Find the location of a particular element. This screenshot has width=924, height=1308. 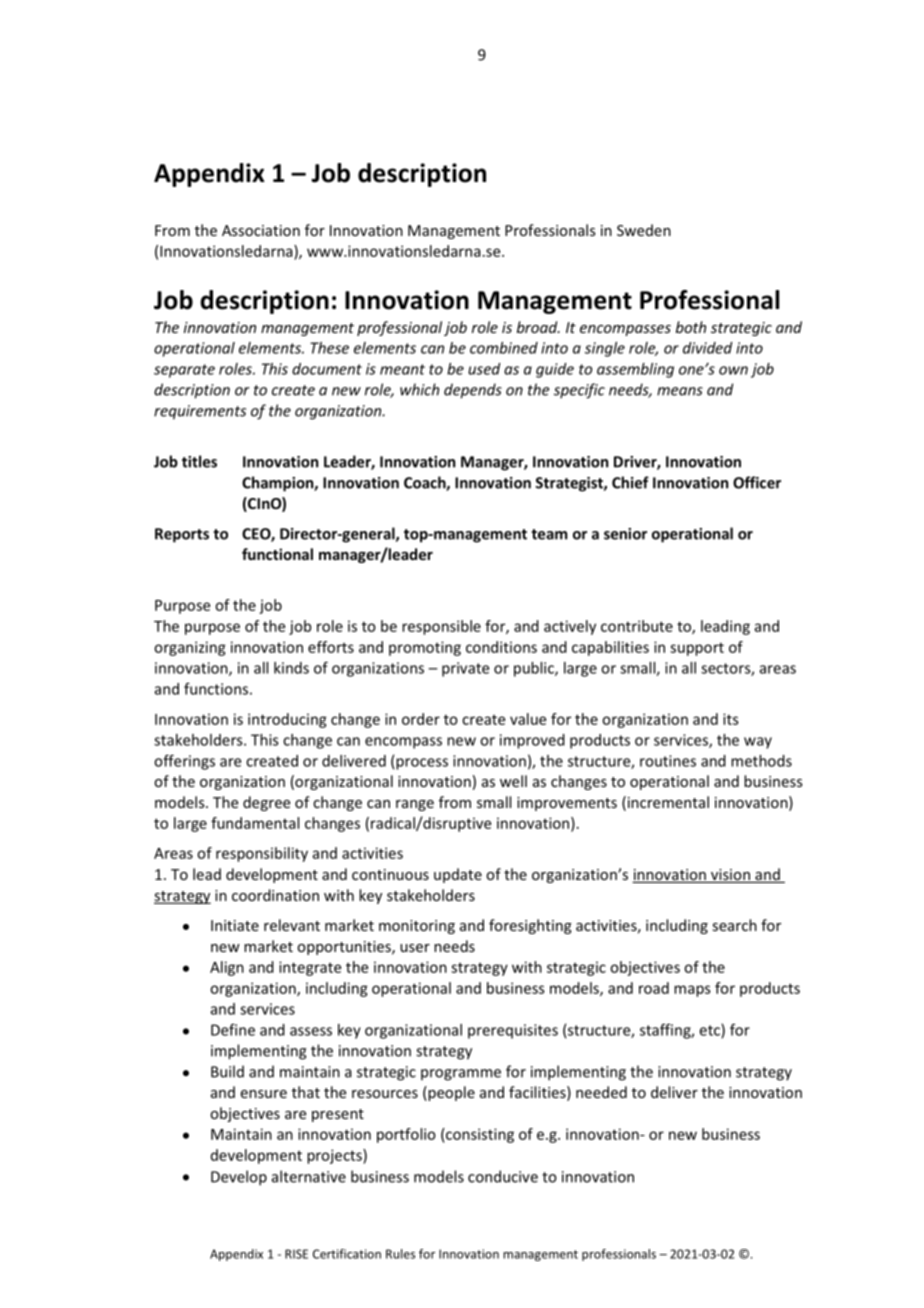

Association is located at coordinates (261, 230).
